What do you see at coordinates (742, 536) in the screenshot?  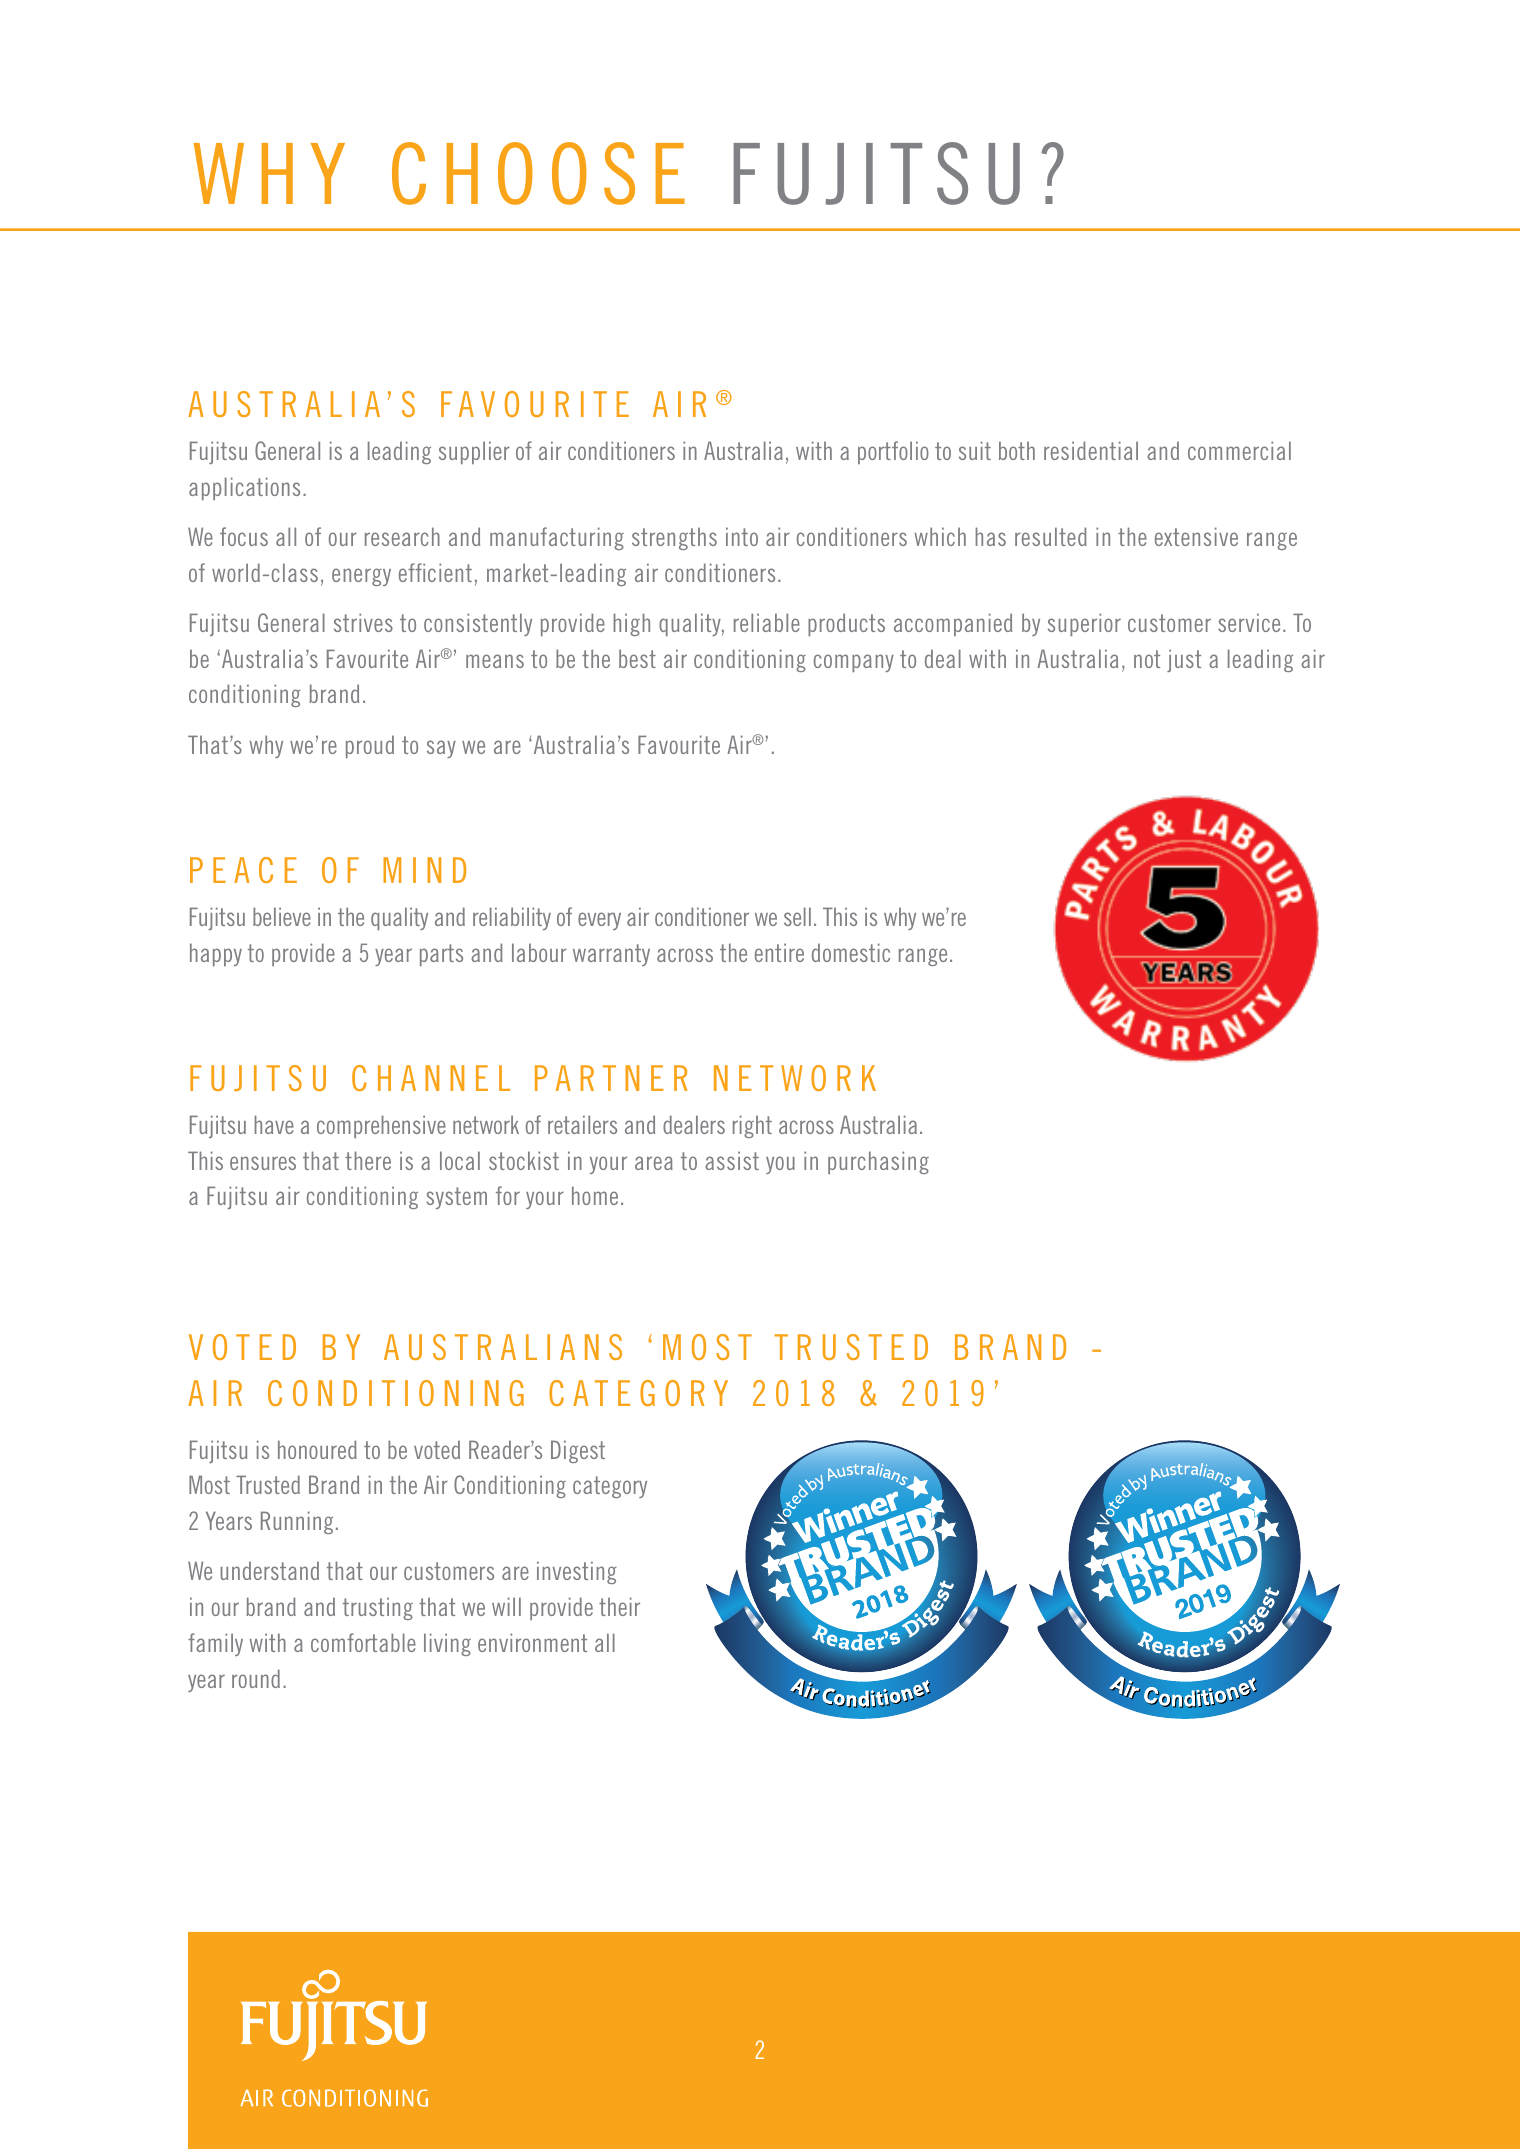 I see `into` at bounding box center [742, 536].
